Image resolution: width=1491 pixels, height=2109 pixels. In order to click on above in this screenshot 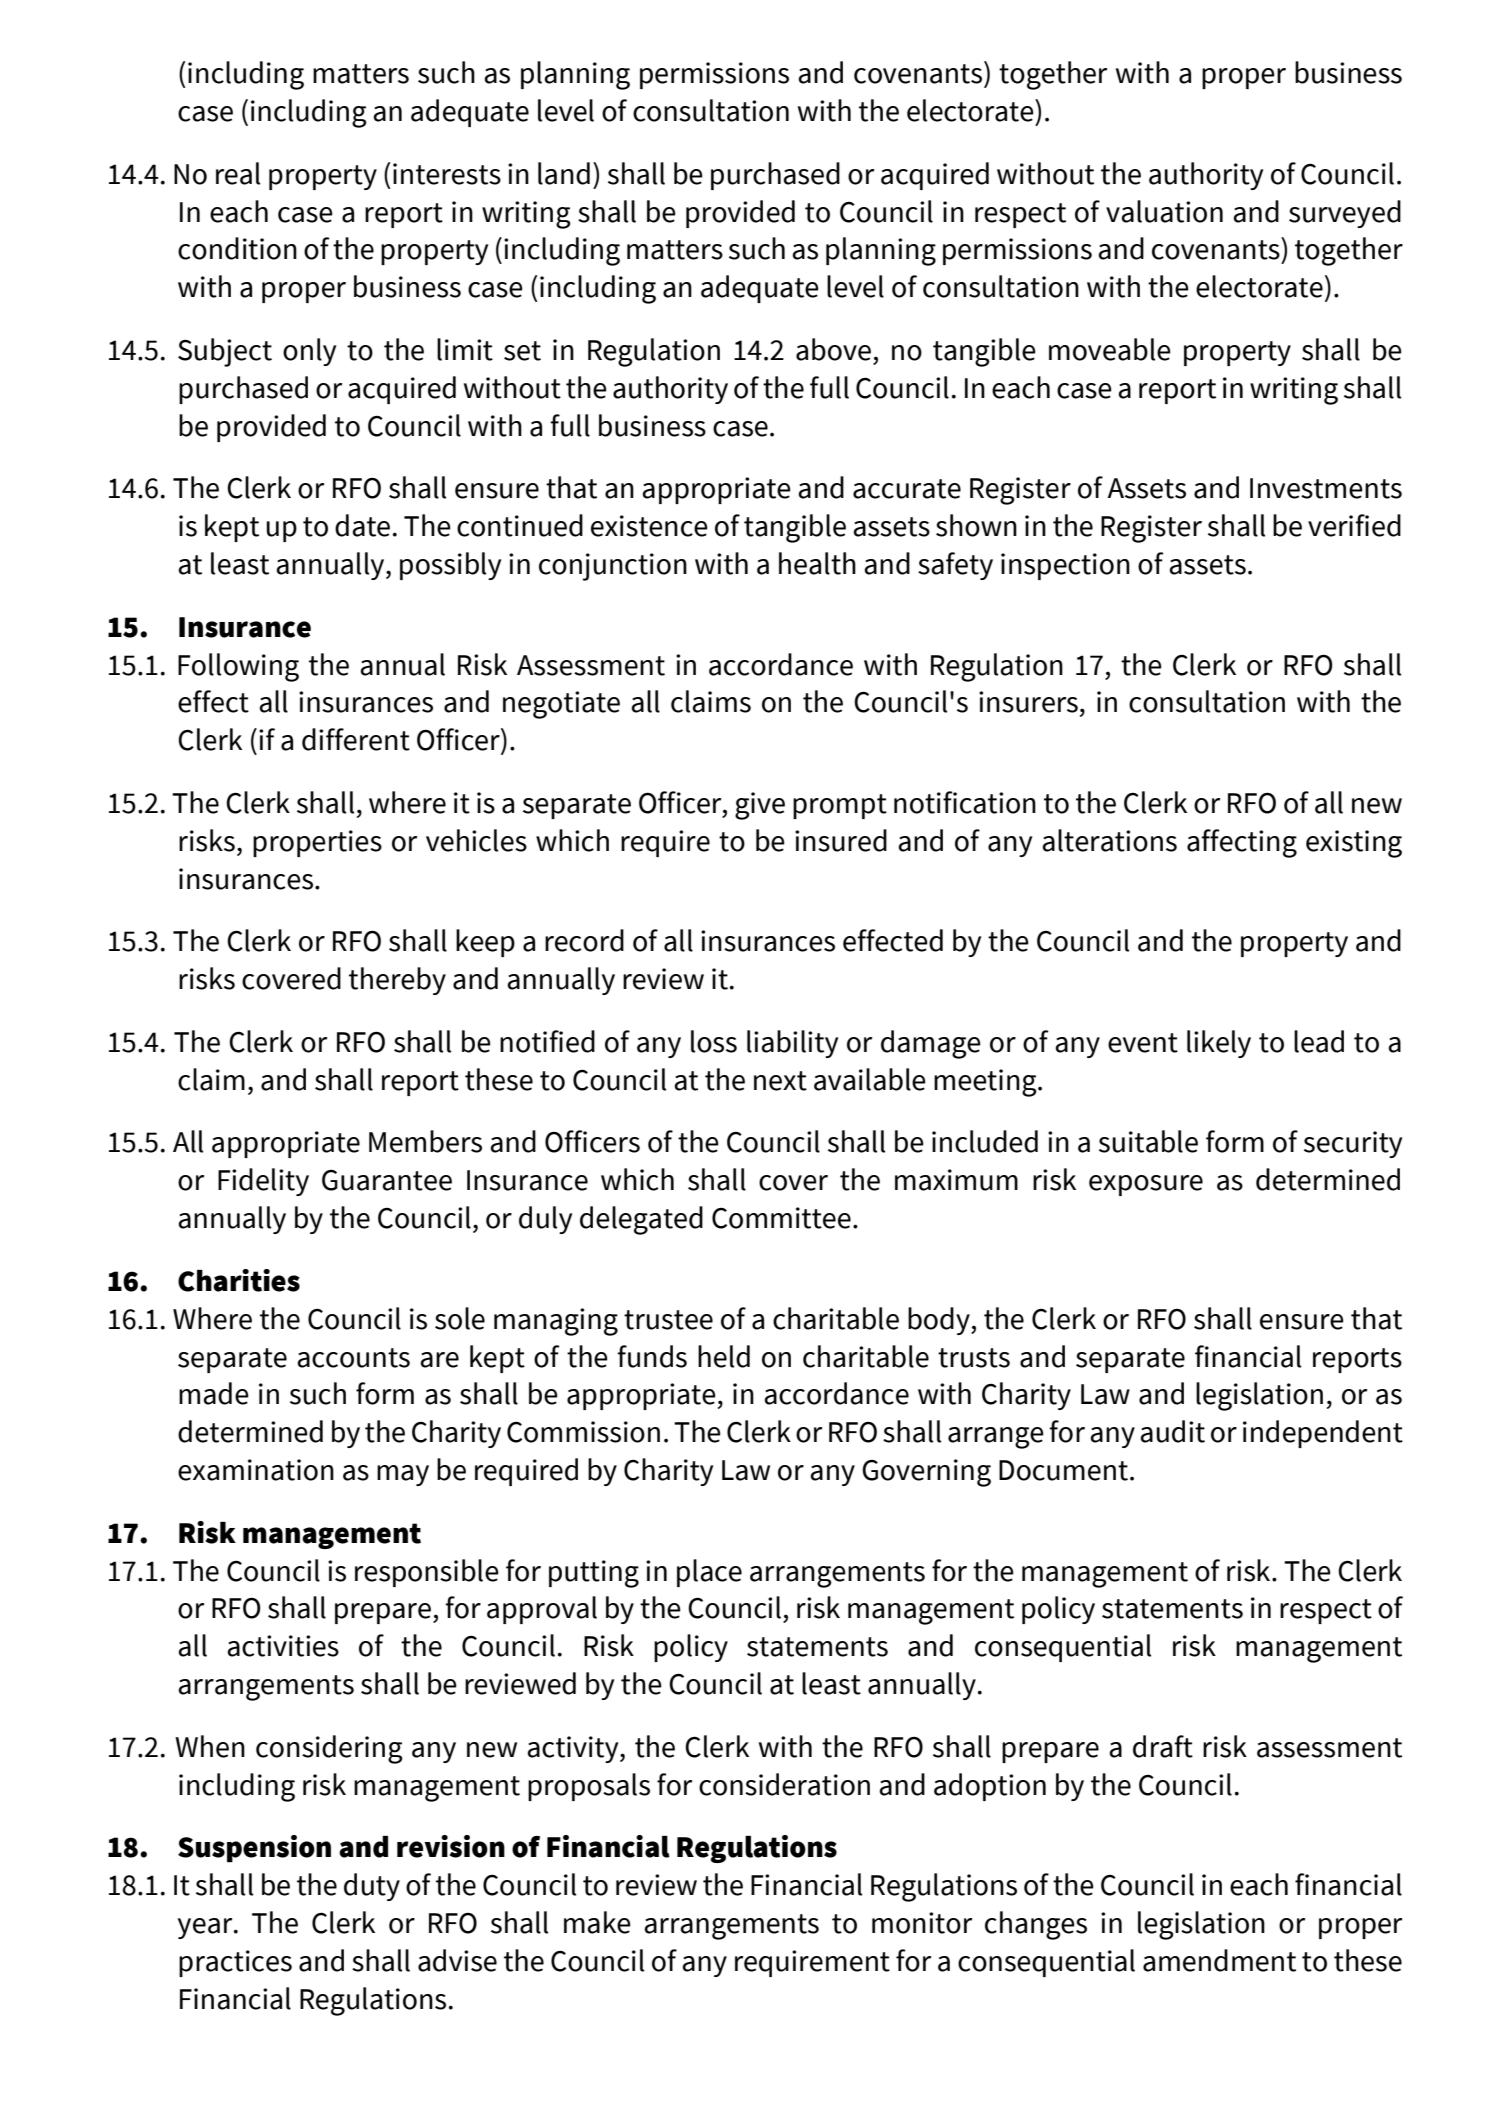, I will do `click(833, 349)`.
